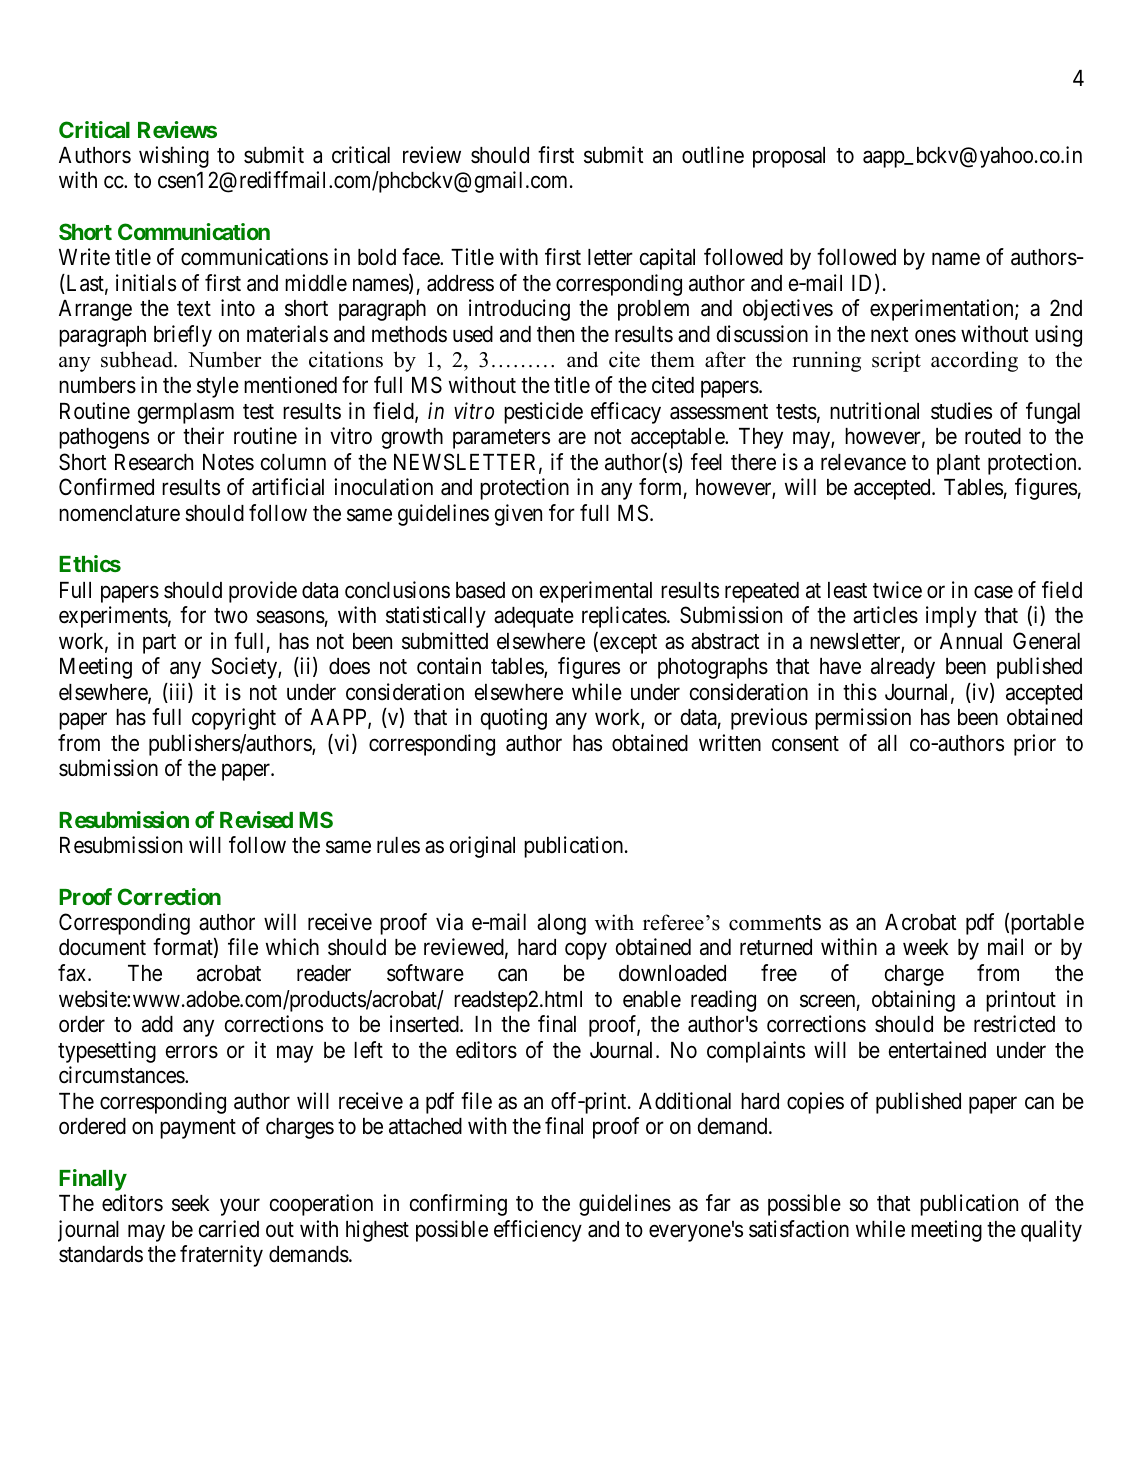 This screenshot has height=1467, width=1133. What do you see at coordinates (789, 157) in the screenshot?
I see `proposal` at bounding box center [789, 157].
